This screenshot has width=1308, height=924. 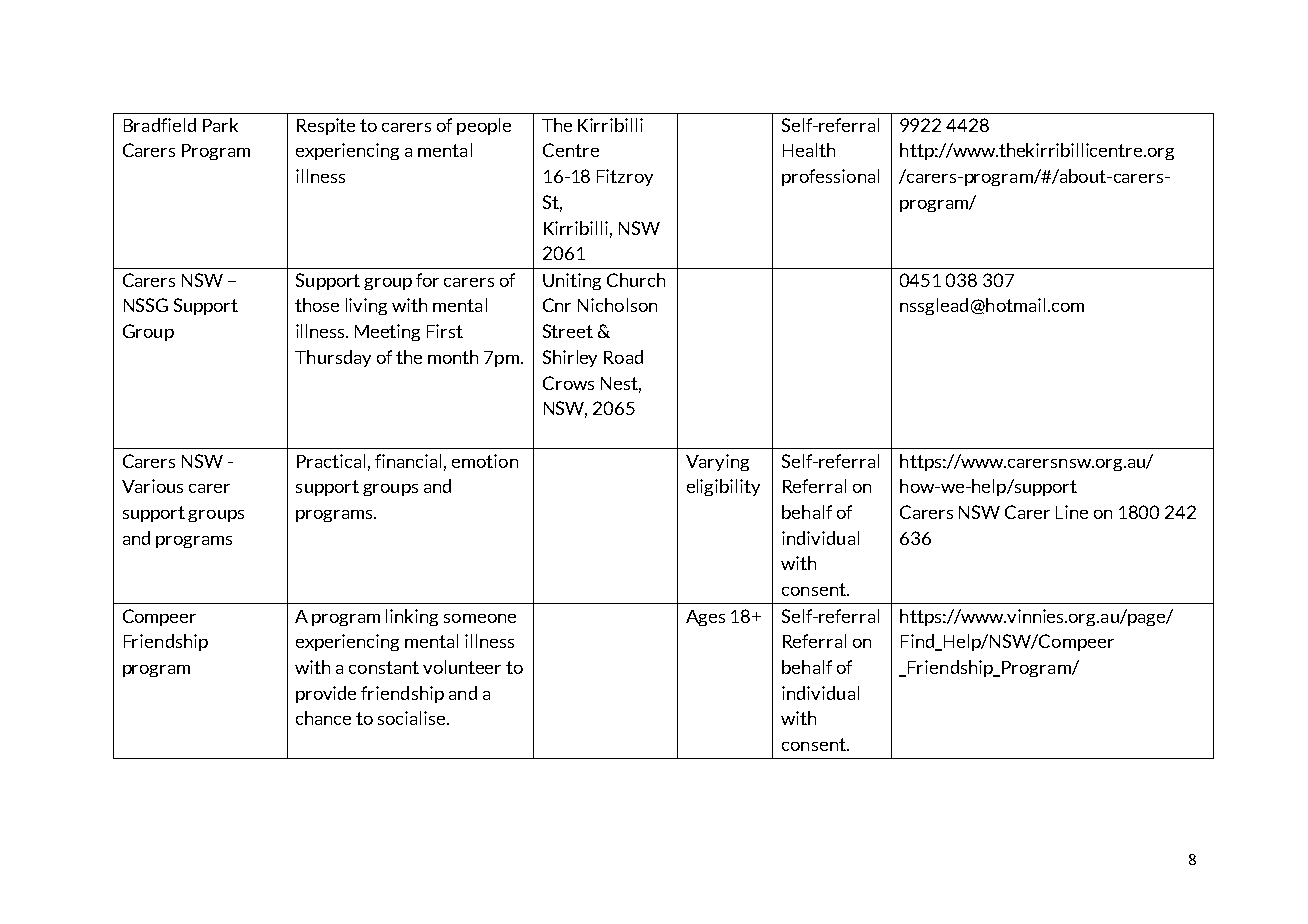 What do you see at coordinates (568, 331) in the screenshot?
I see `Street` at bounding box center [568, 331].
